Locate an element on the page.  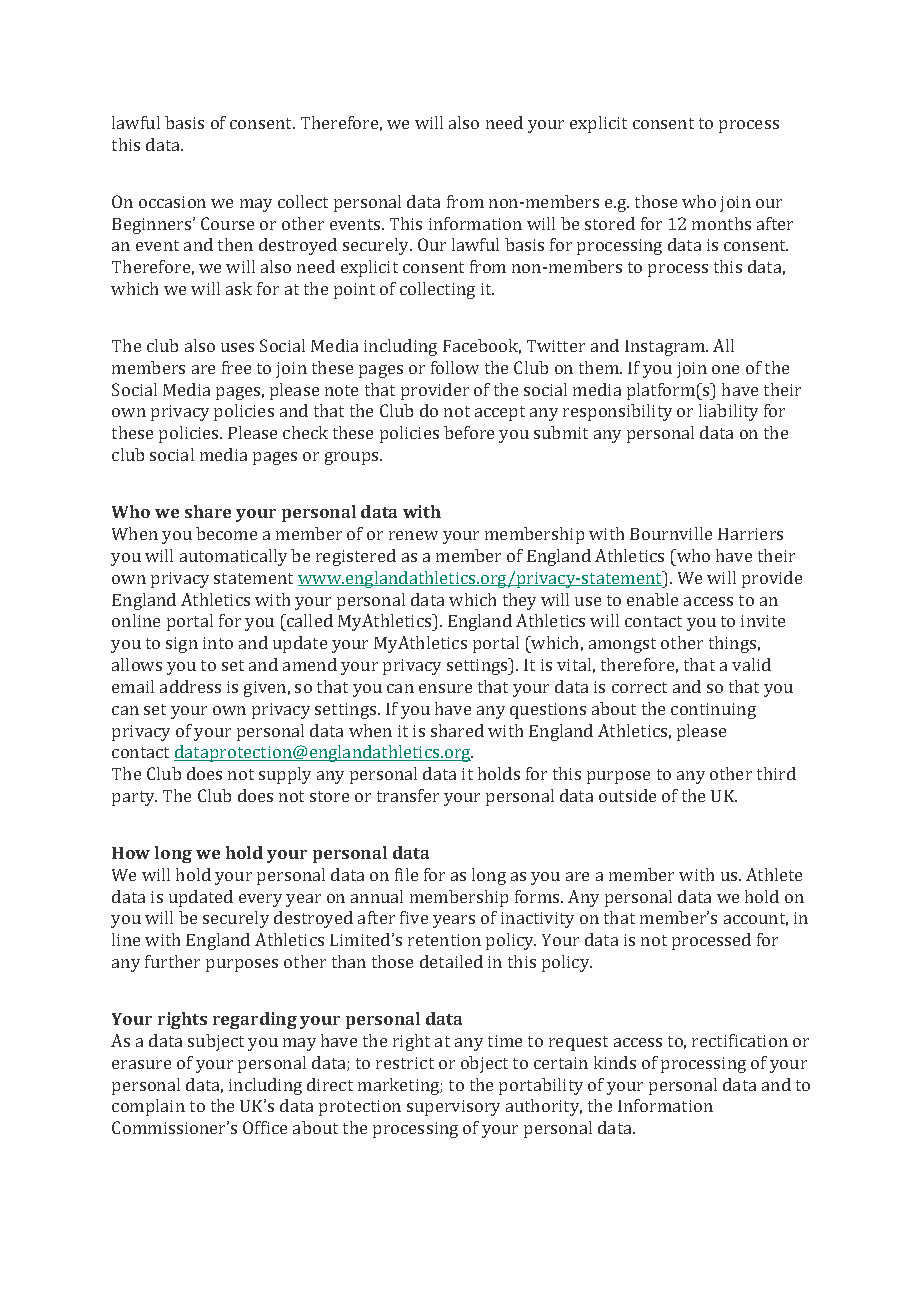
months is located at coordinates (721, 223).
